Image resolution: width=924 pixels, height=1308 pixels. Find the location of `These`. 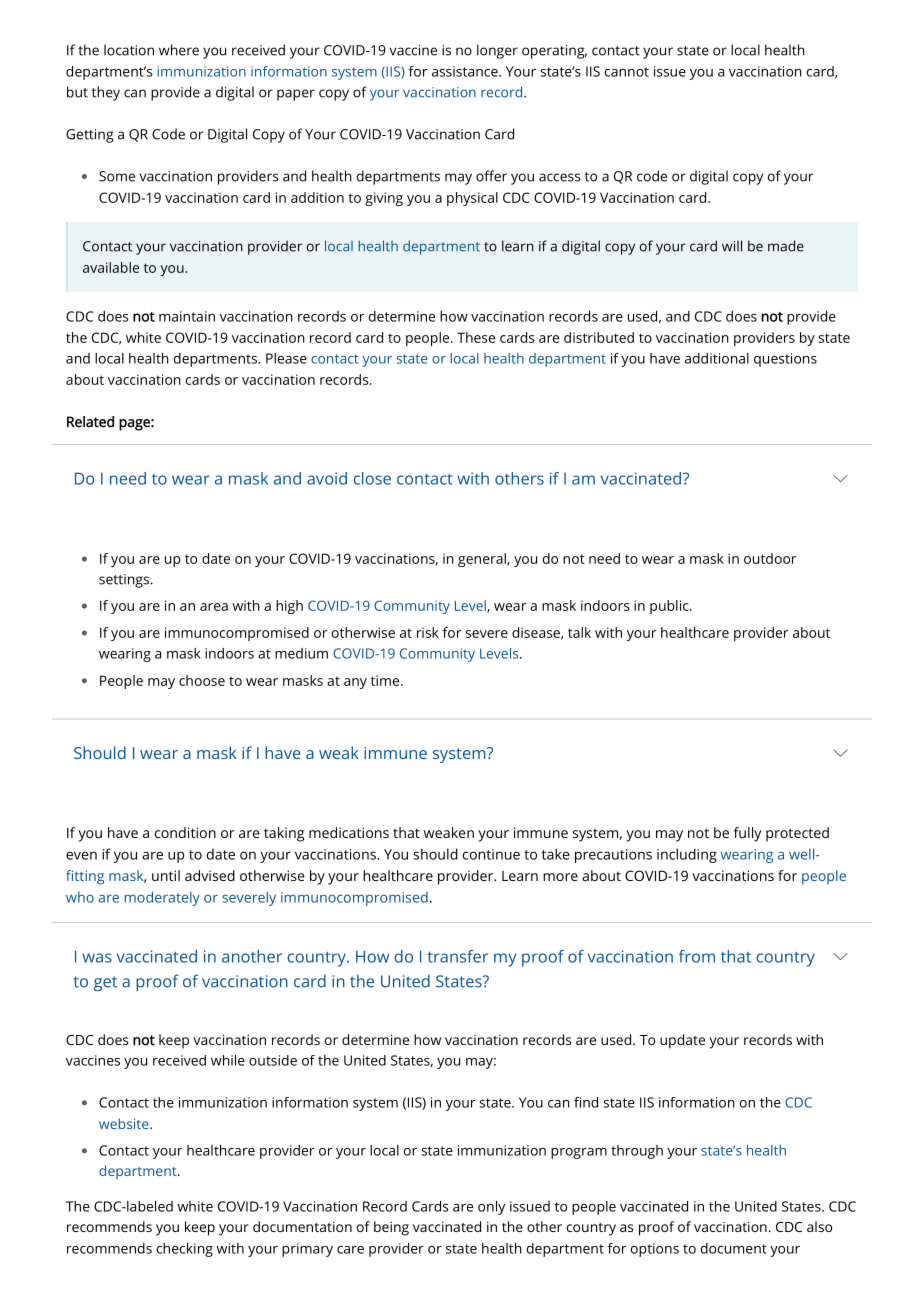

These is located at coordinates (476, 337).
